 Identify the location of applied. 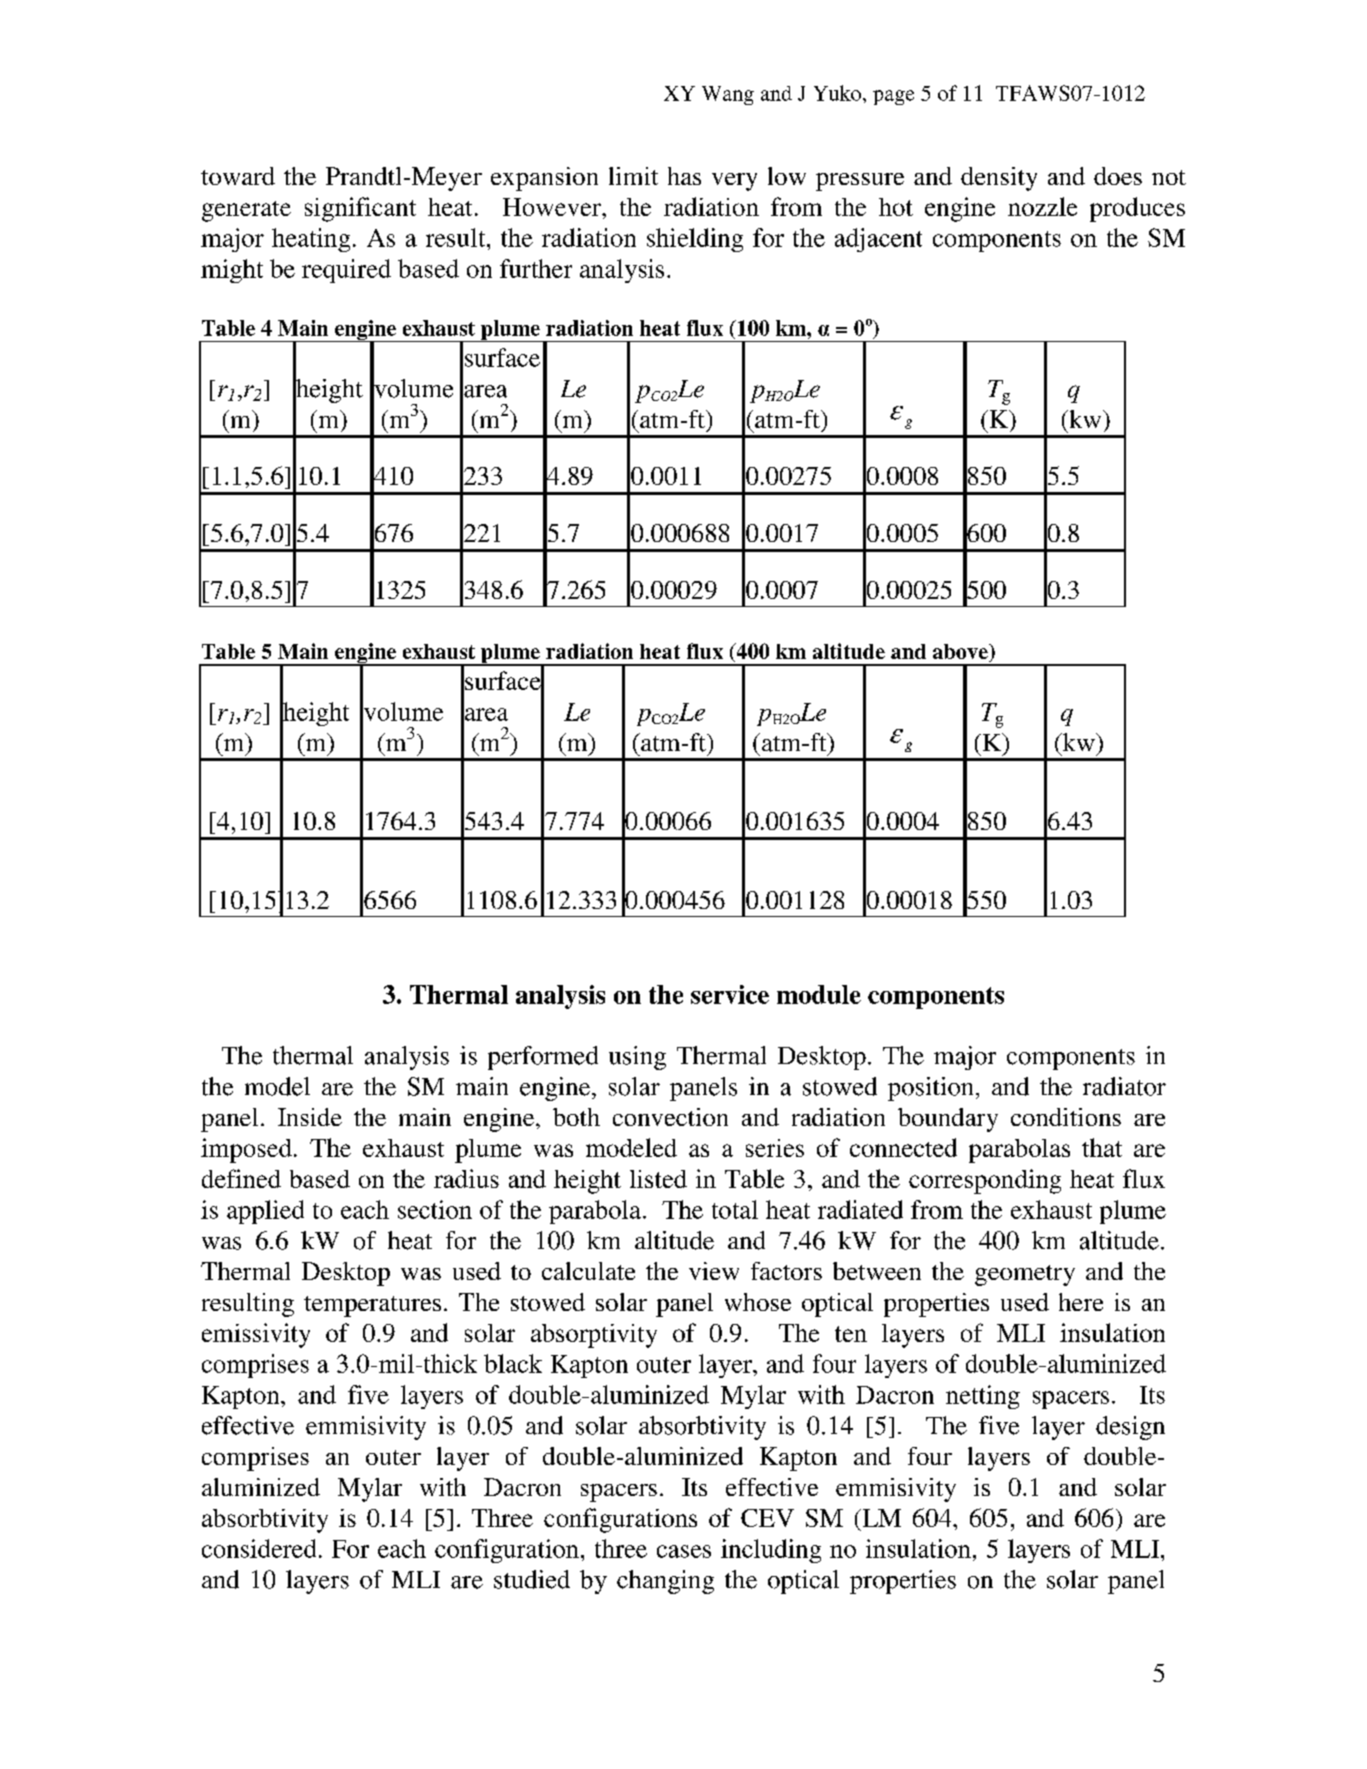
(265, 1212).
